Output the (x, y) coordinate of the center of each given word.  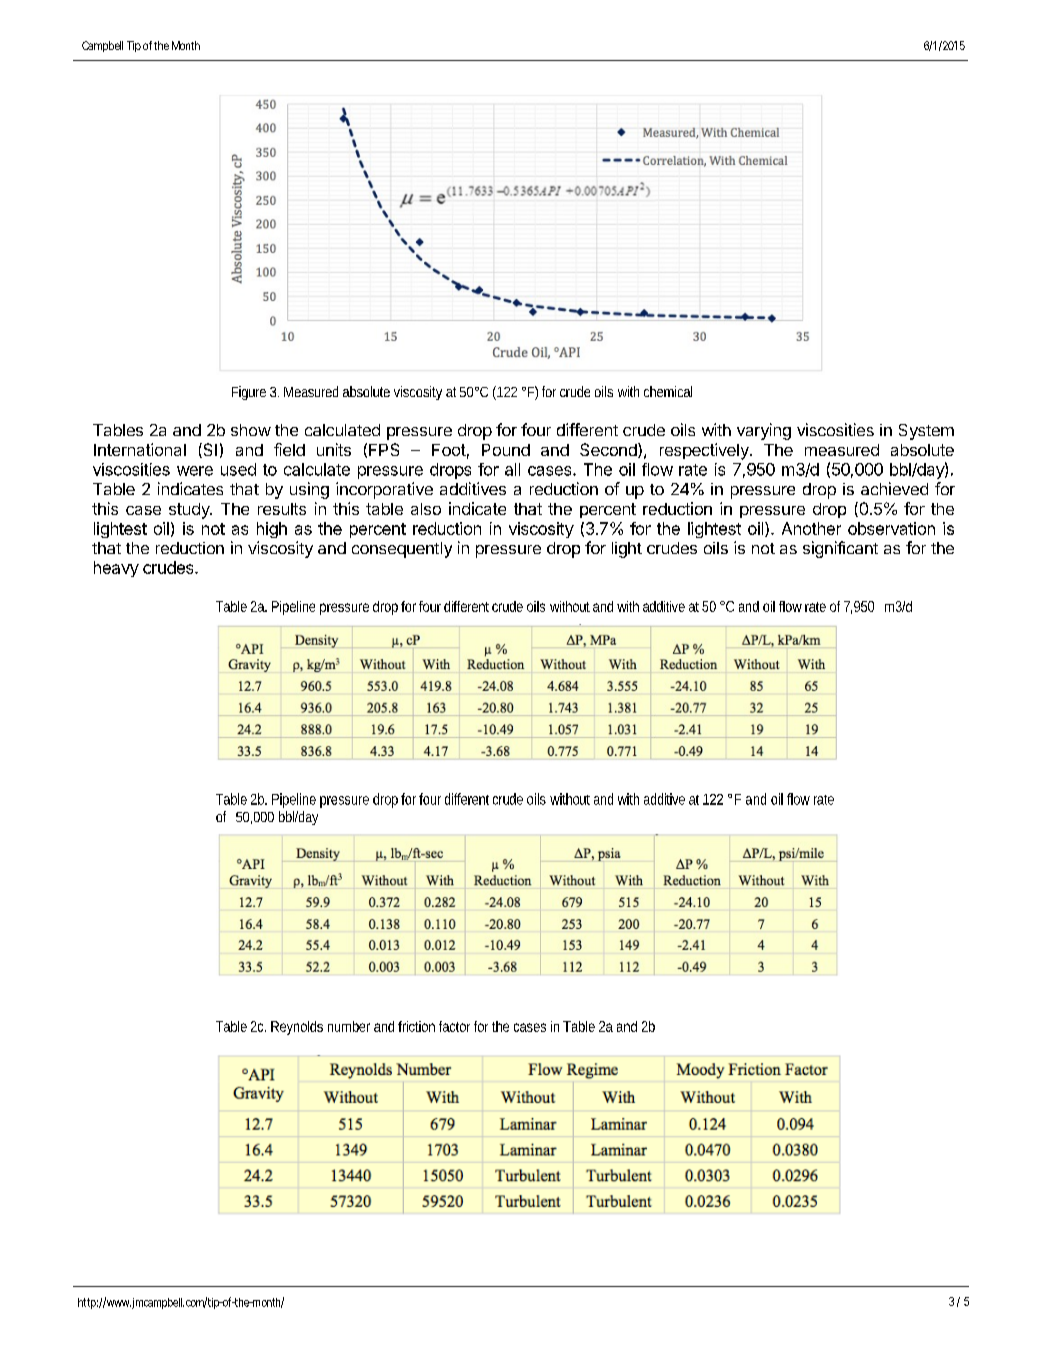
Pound (506, 450)
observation (891, 528)
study (190, 511)
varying (764, 431)
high (272, 530)
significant (840, 549)
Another (811, 528)
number (349, 1026)
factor (454, 1026)
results (282, 509)
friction (416, 1026)
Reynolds (297, 1028)
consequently (402, 550)
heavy (116, 569)
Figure (249, 393)
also (426, 509)
